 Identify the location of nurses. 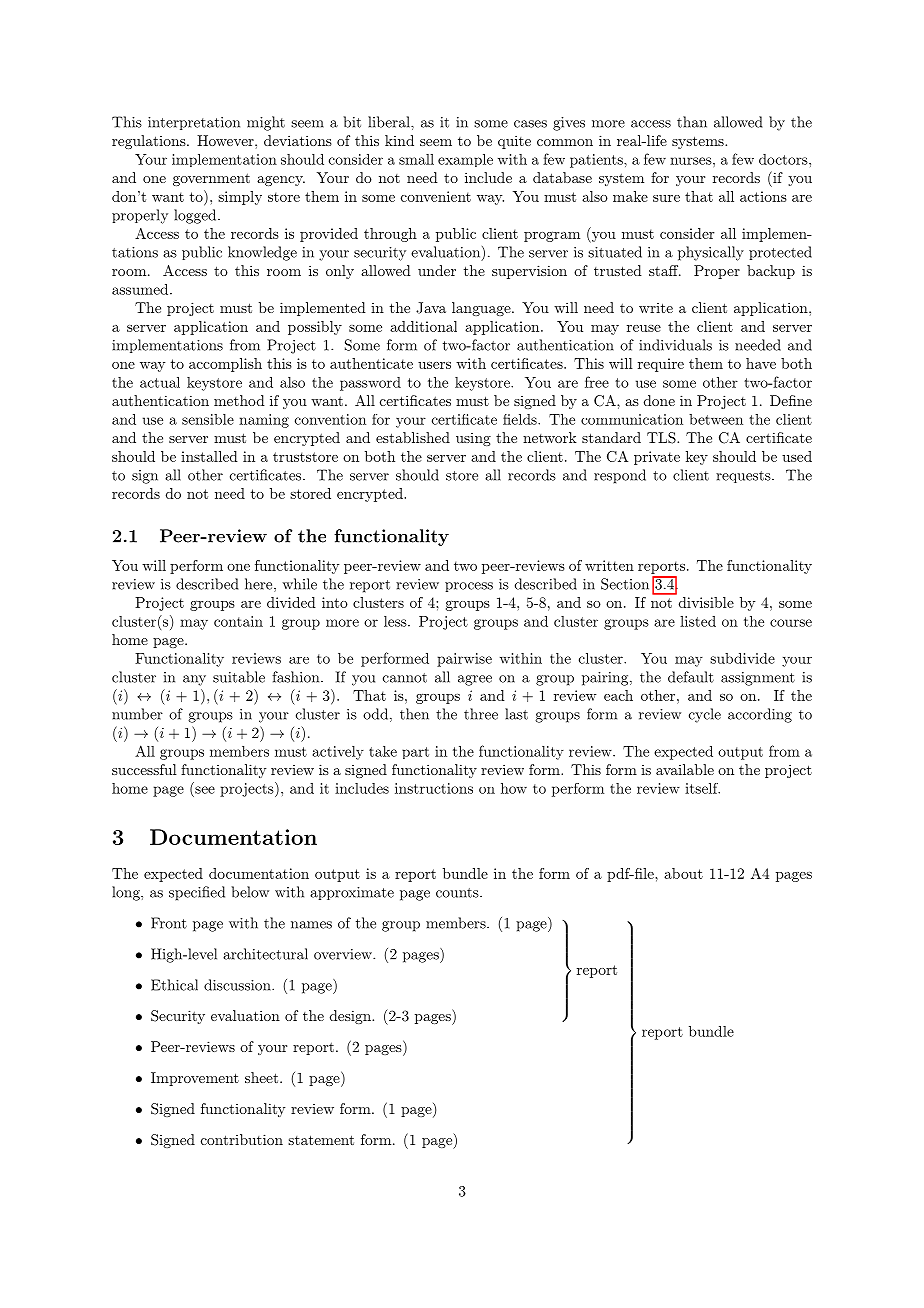
(691, 161).
